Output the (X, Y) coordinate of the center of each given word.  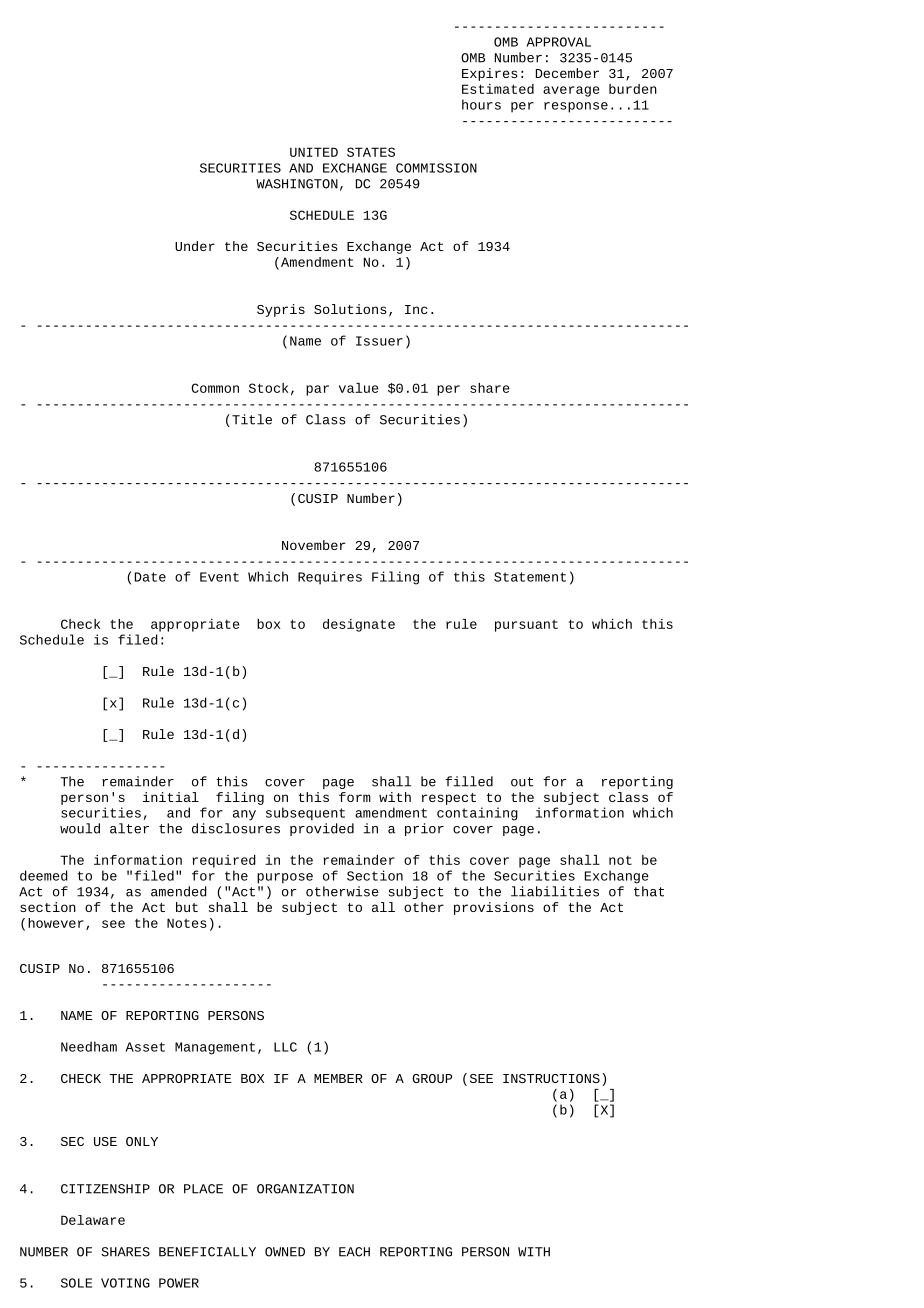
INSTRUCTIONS (551, 1078)
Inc (416, 309)
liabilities (555, 891)
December (567, 73)
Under (195, 246)
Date (150, 577)
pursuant (526, 626)
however (56, 923)
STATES (371, 152)
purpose (285, 878)
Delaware (93, 1220)
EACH (354, 1252)
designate (359, 625)
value (359, 388)
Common (215, 388)
